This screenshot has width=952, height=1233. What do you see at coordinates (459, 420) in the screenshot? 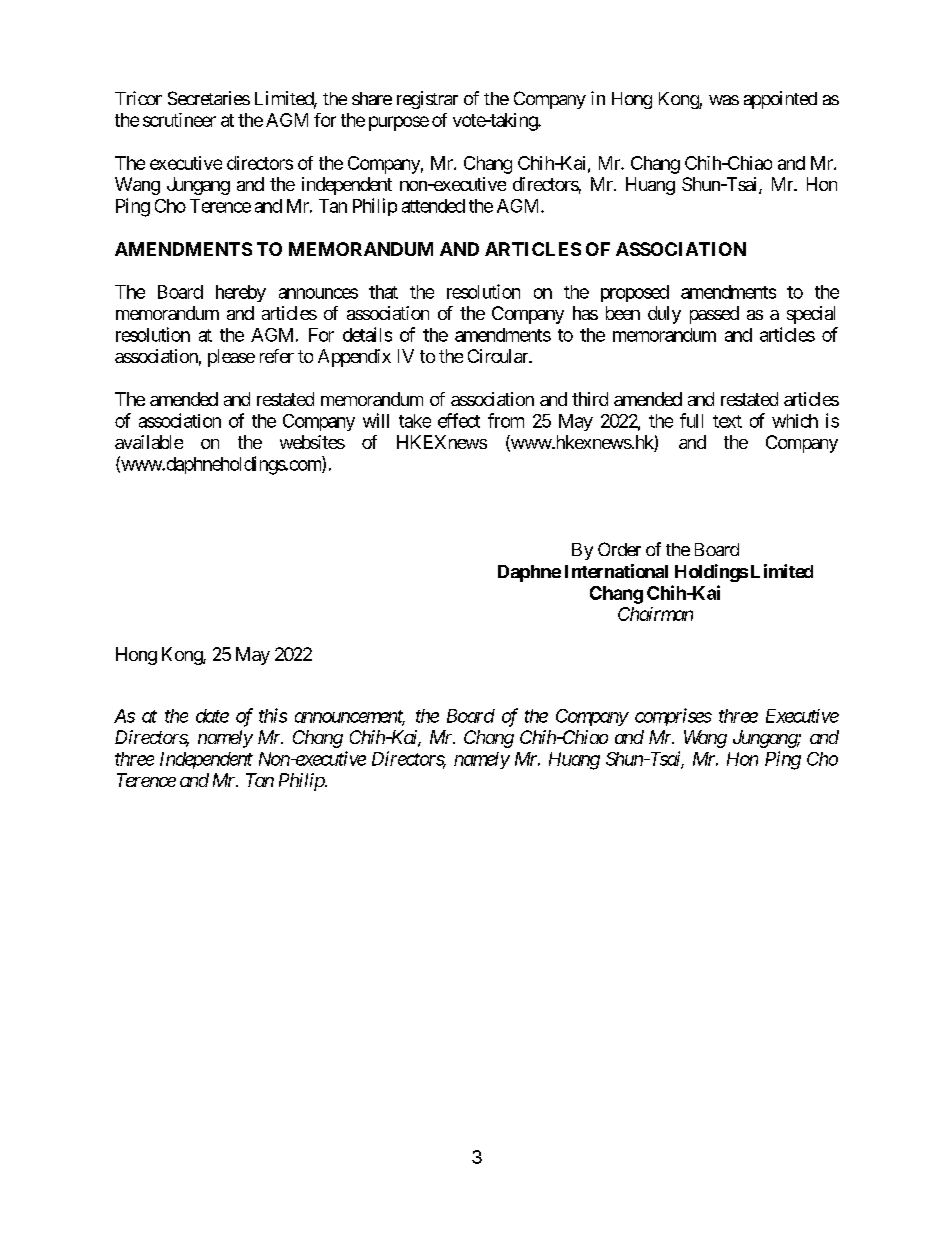
I see `effect` at bounding box center [459, 420].
